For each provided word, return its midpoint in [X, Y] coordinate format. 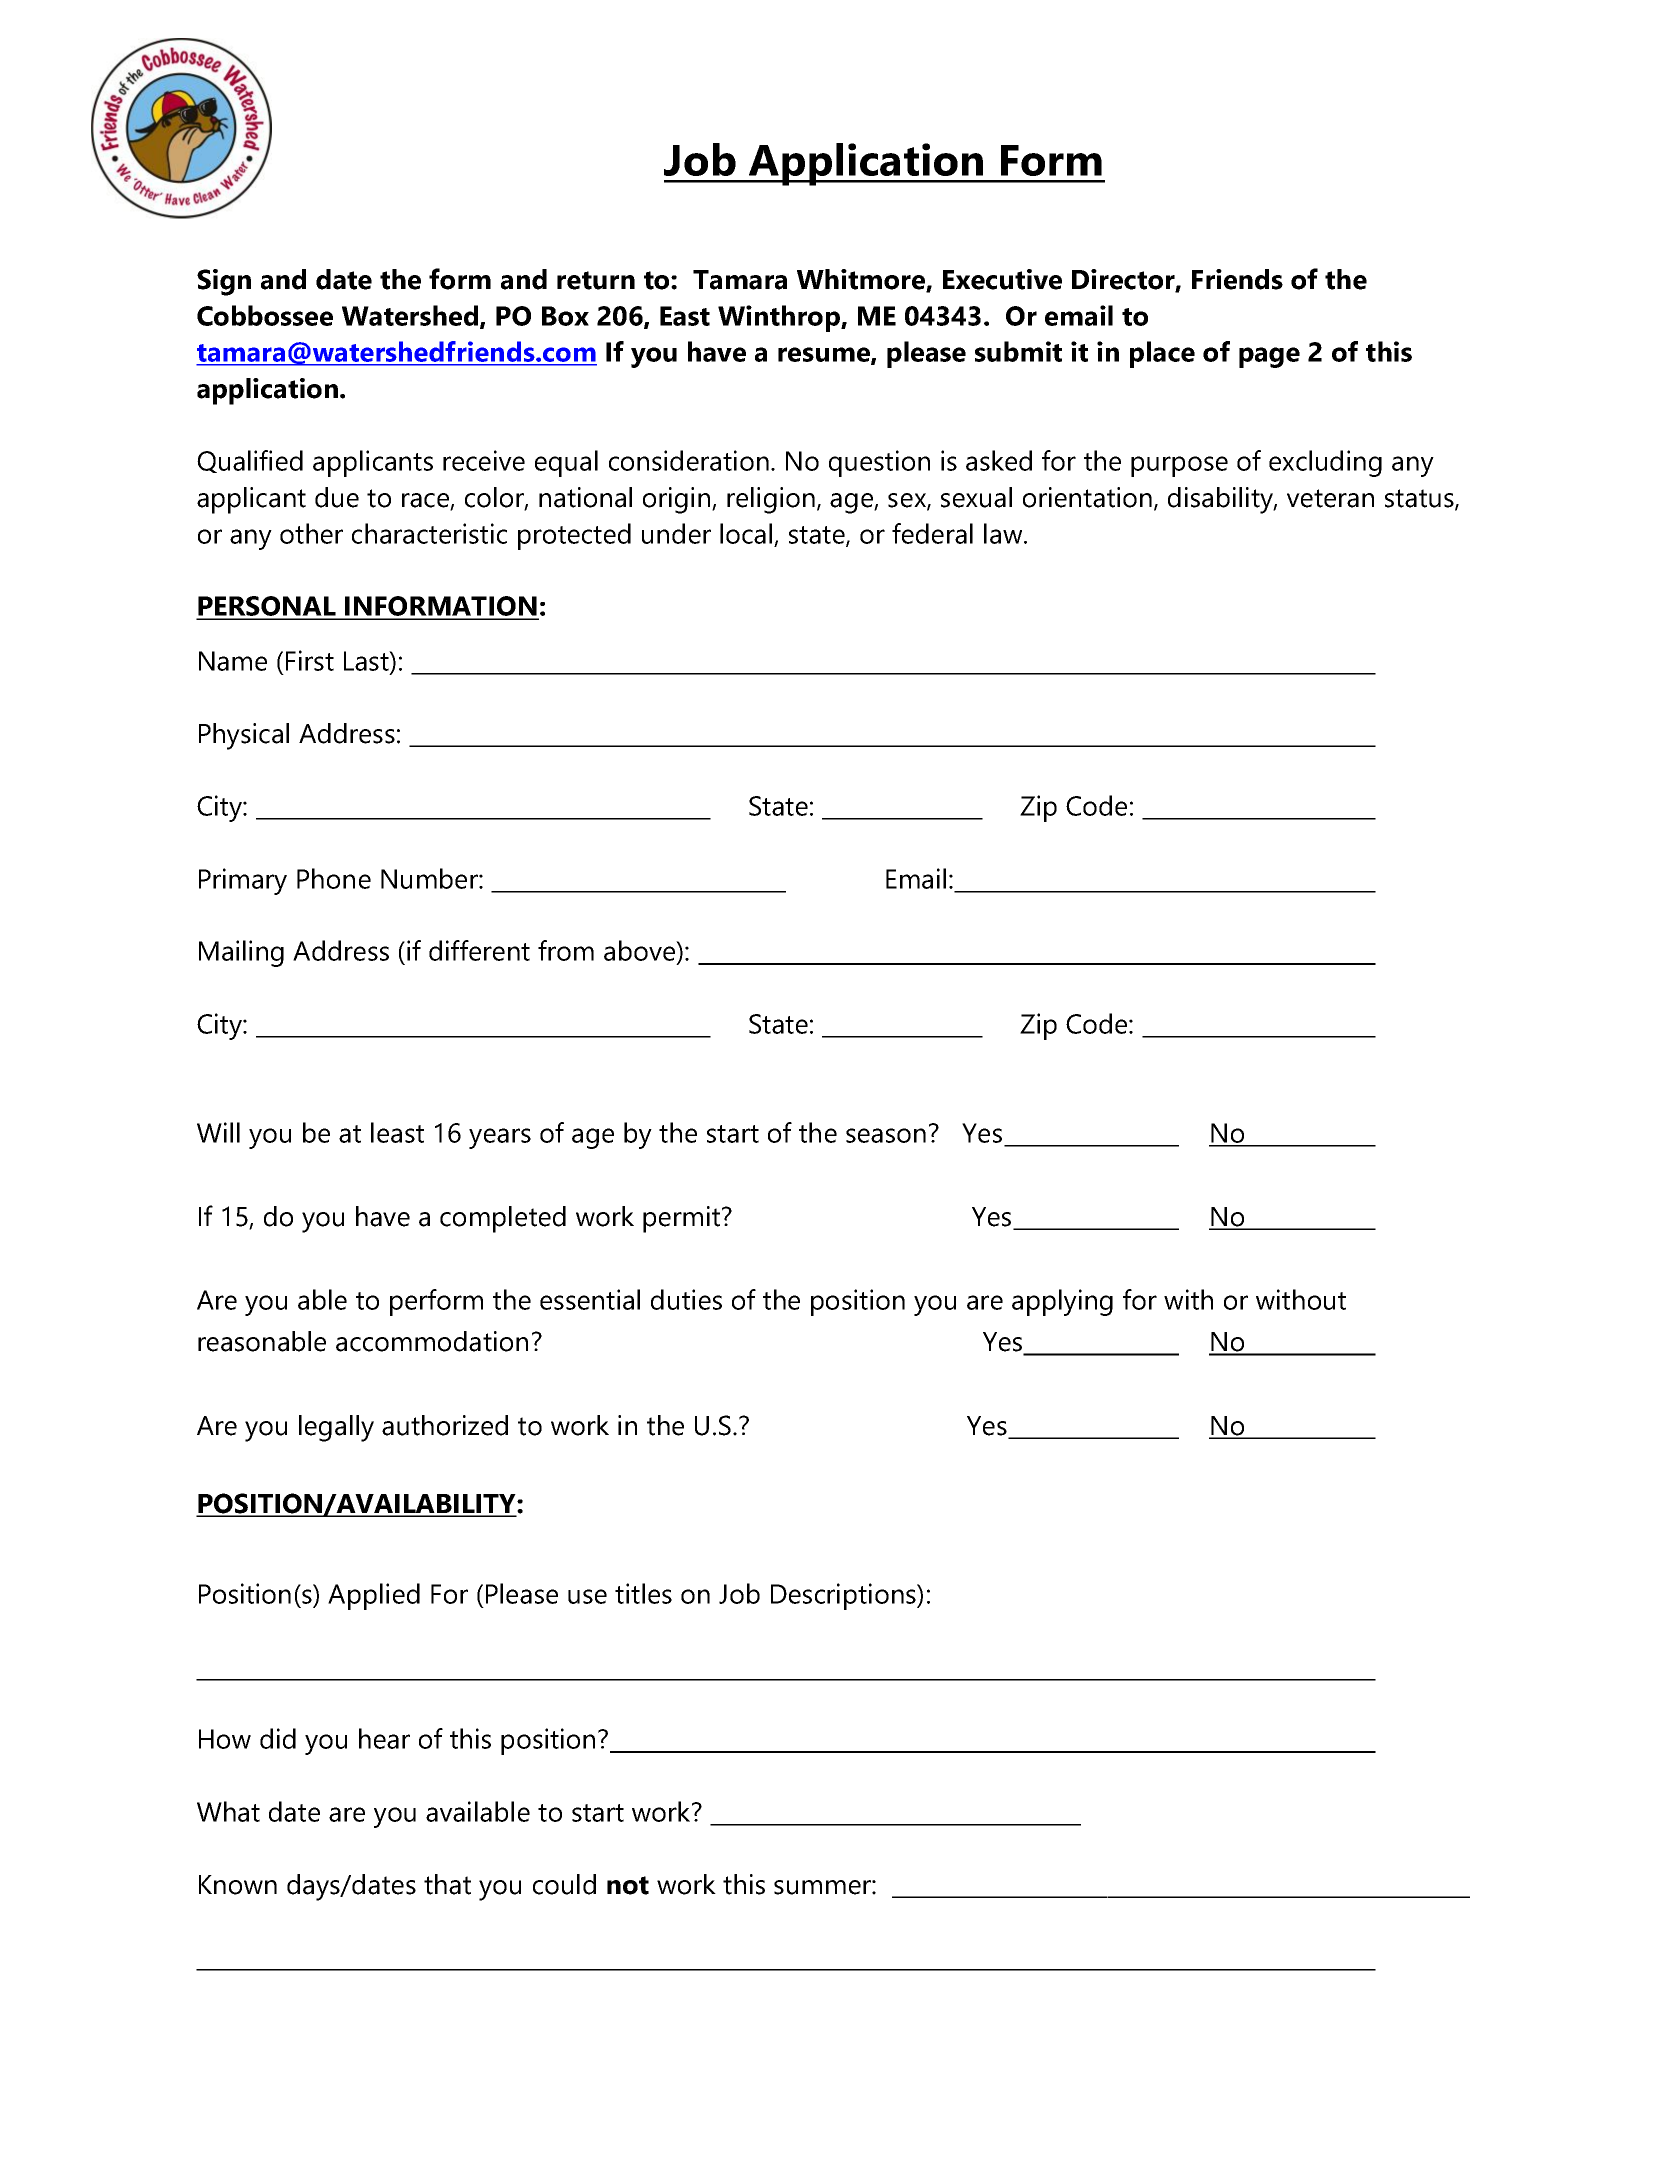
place [1162, 354]
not [628, 1885]
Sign [224, 282]
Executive [1002, 279]
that [447, 1884]
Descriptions [844, 1596]
